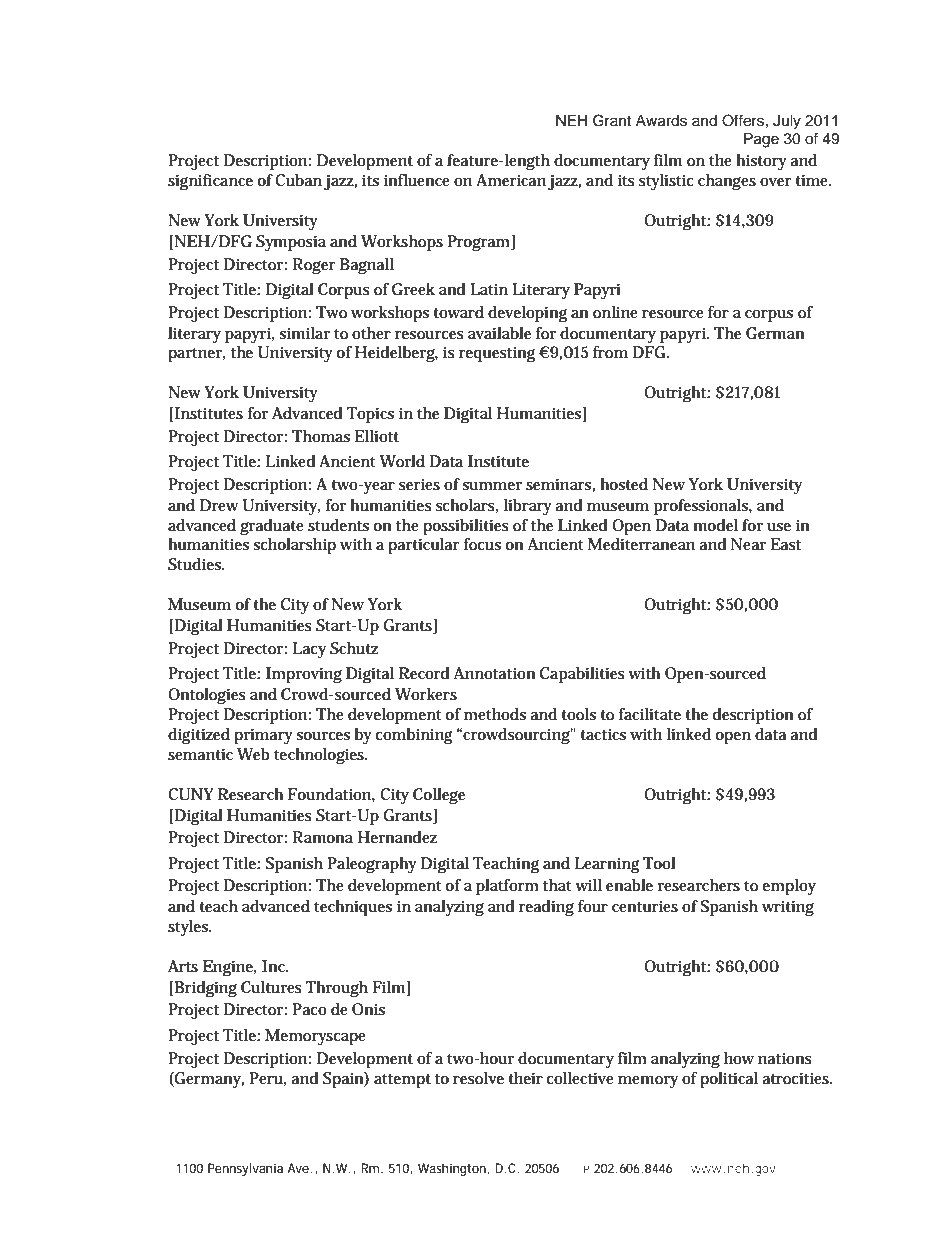 This screenshot has width=952, height=1233. What do you see at coordinates (253, 754) in the screenshot?
I see `Web` at bounding box center [253, 754].
